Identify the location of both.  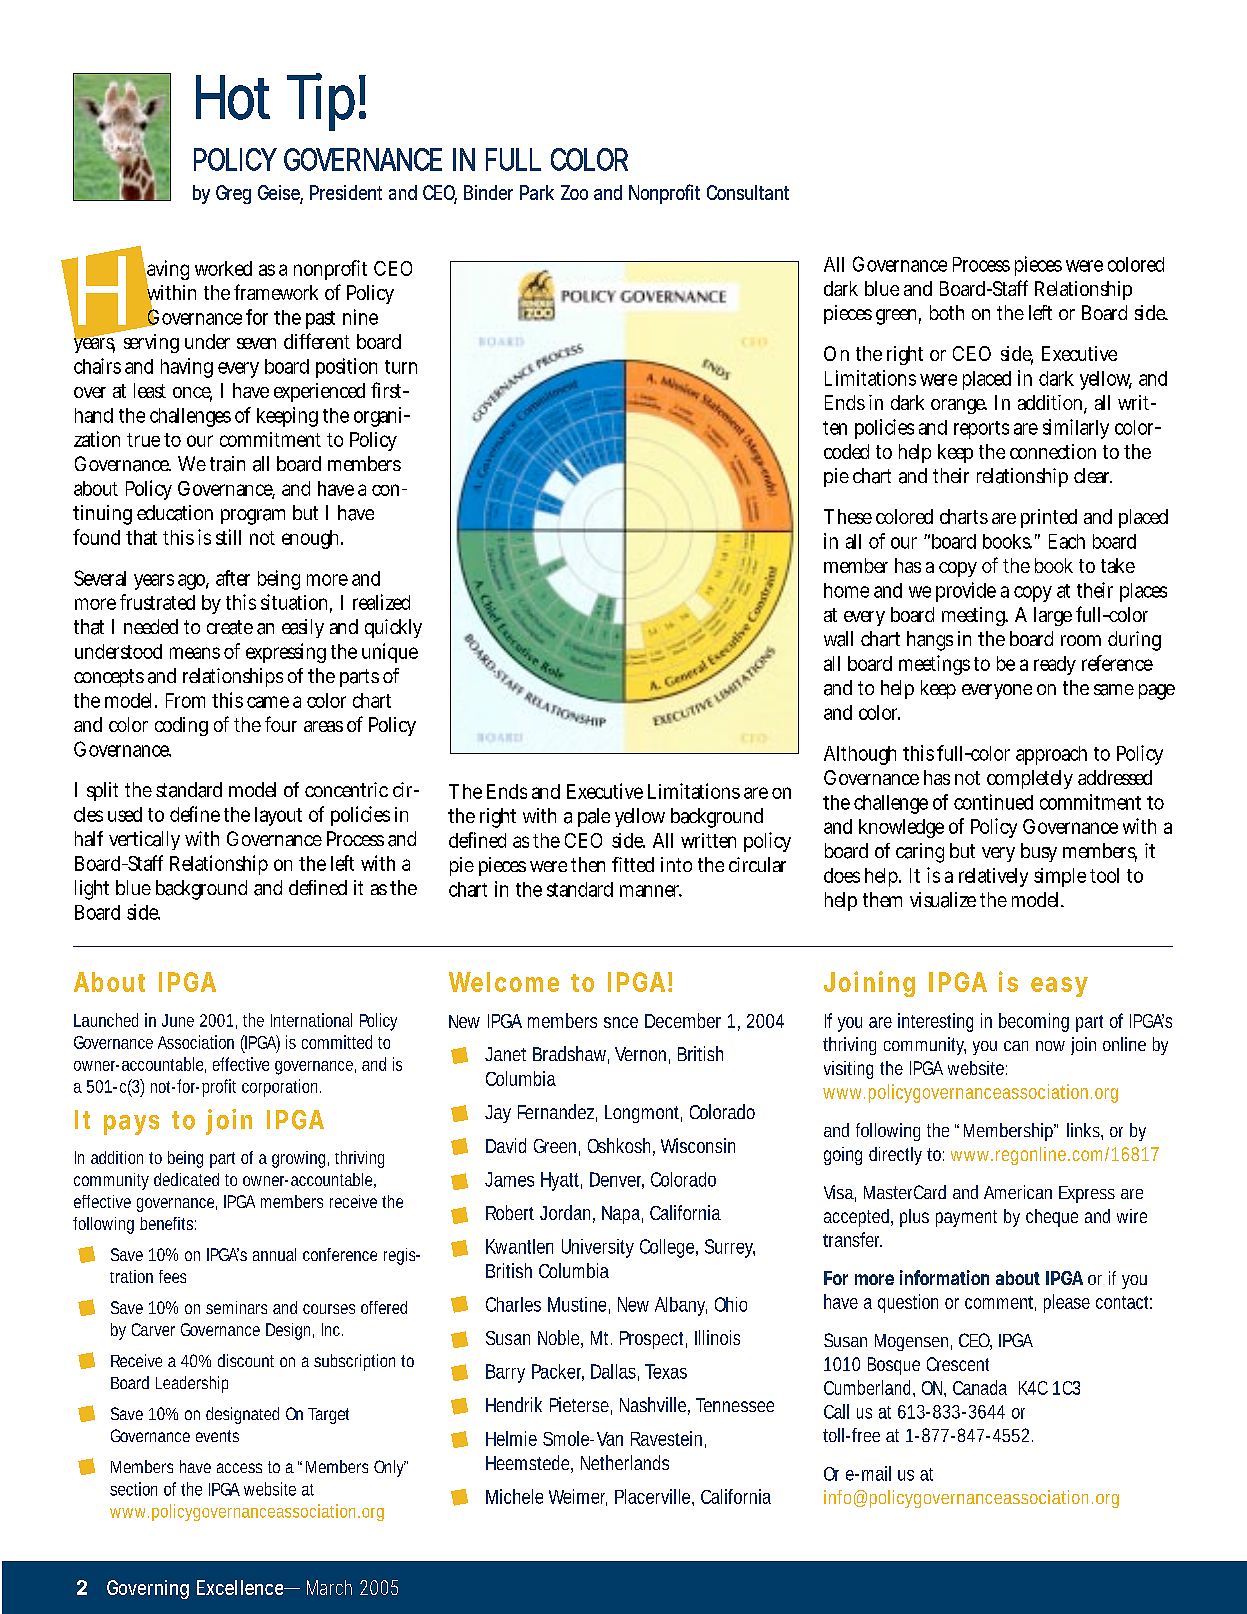
(947, 312).
